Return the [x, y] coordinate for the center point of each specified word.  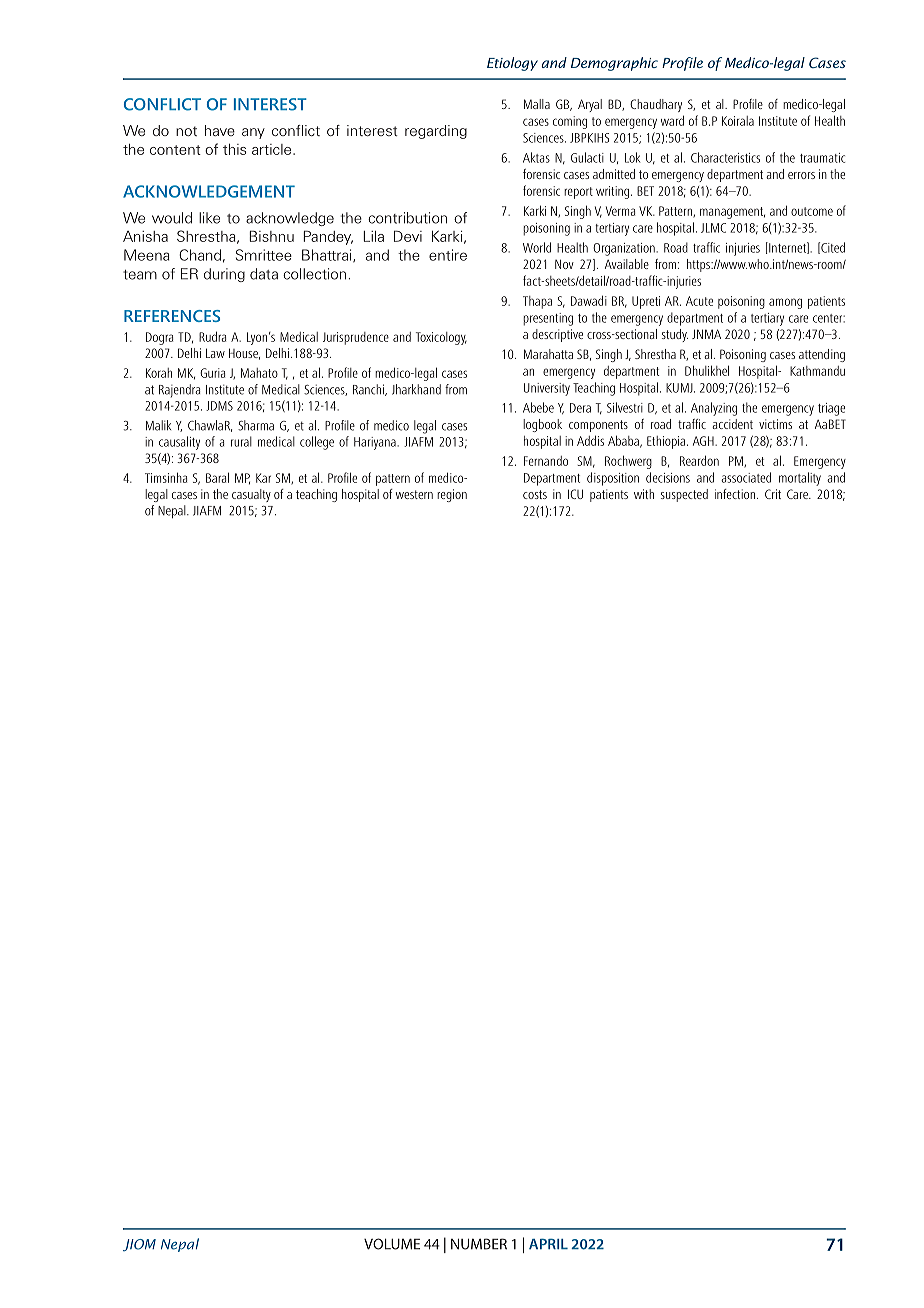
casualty [251, 495]
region [452, 495]
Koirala [738, 121]
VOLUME [392, 1244]
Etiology [512, 64]
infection [735, 494]
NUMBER [479, 1244]
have [220, 130]
